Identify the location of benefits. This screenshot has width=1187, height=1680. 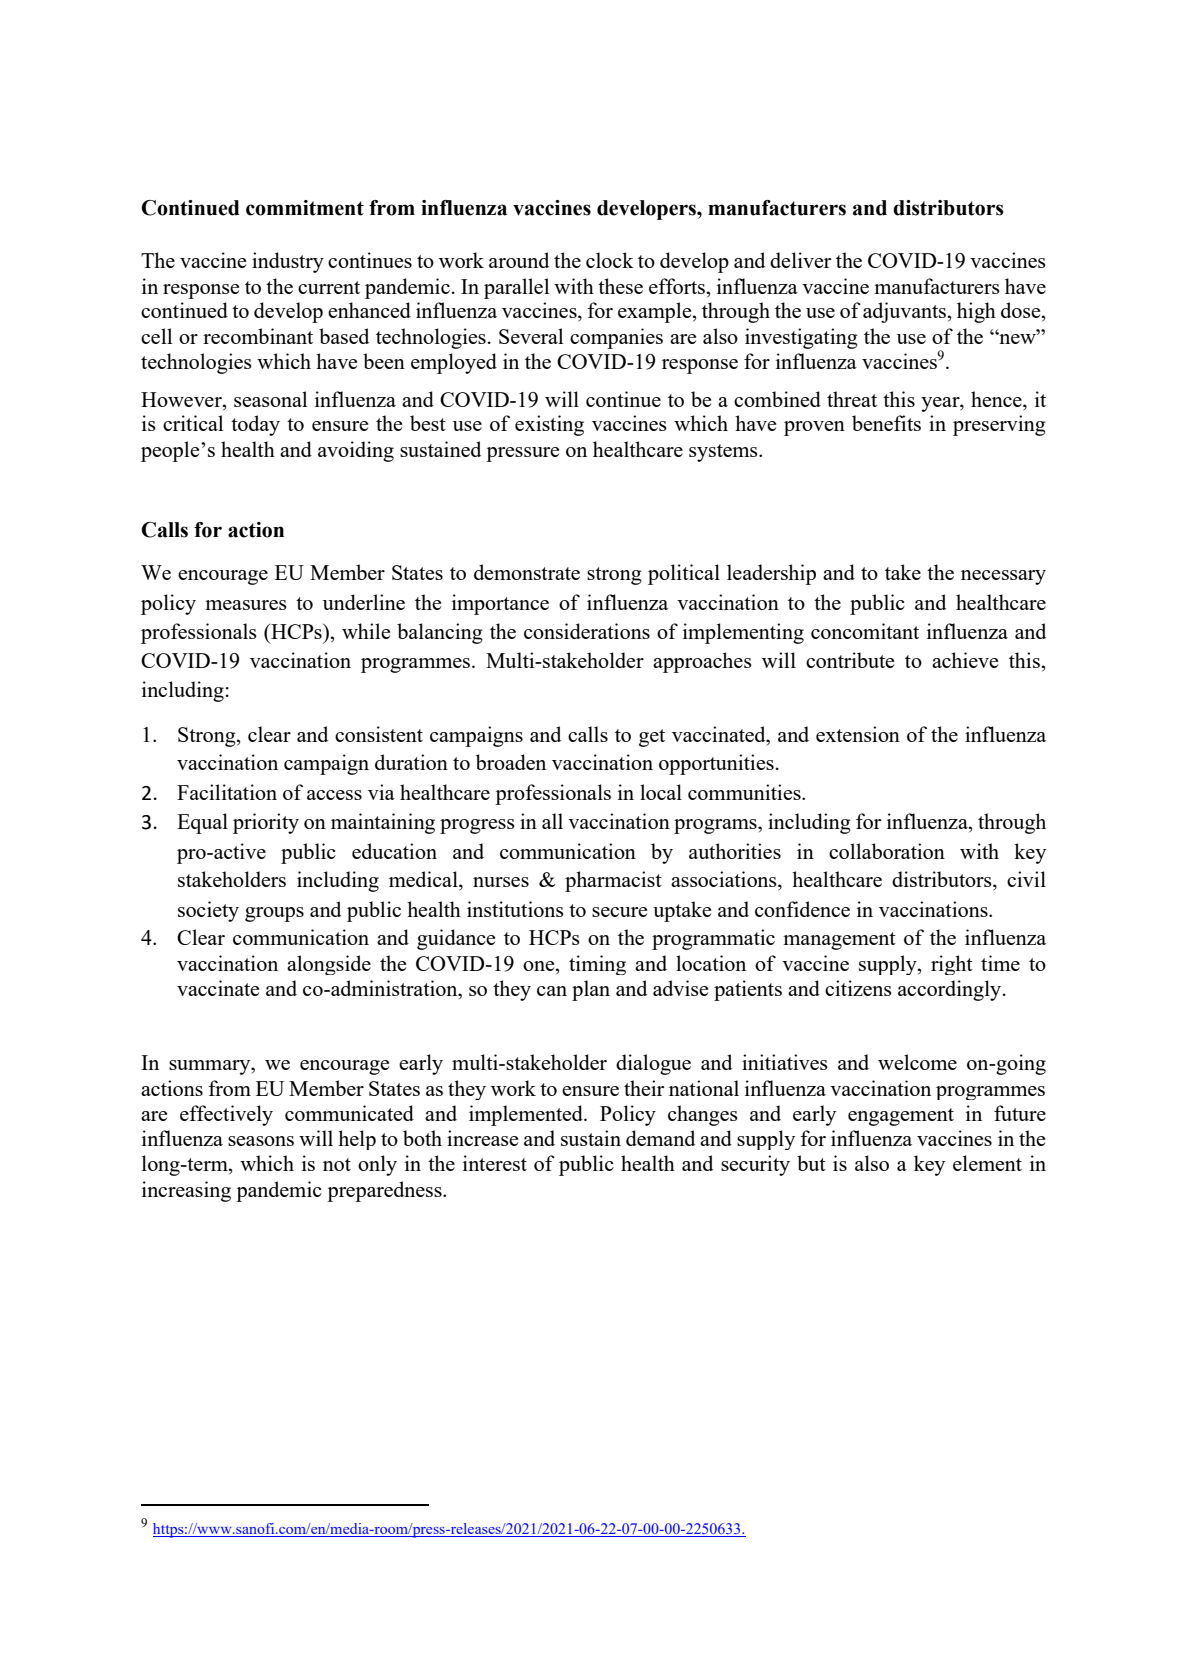
(886, 423).
